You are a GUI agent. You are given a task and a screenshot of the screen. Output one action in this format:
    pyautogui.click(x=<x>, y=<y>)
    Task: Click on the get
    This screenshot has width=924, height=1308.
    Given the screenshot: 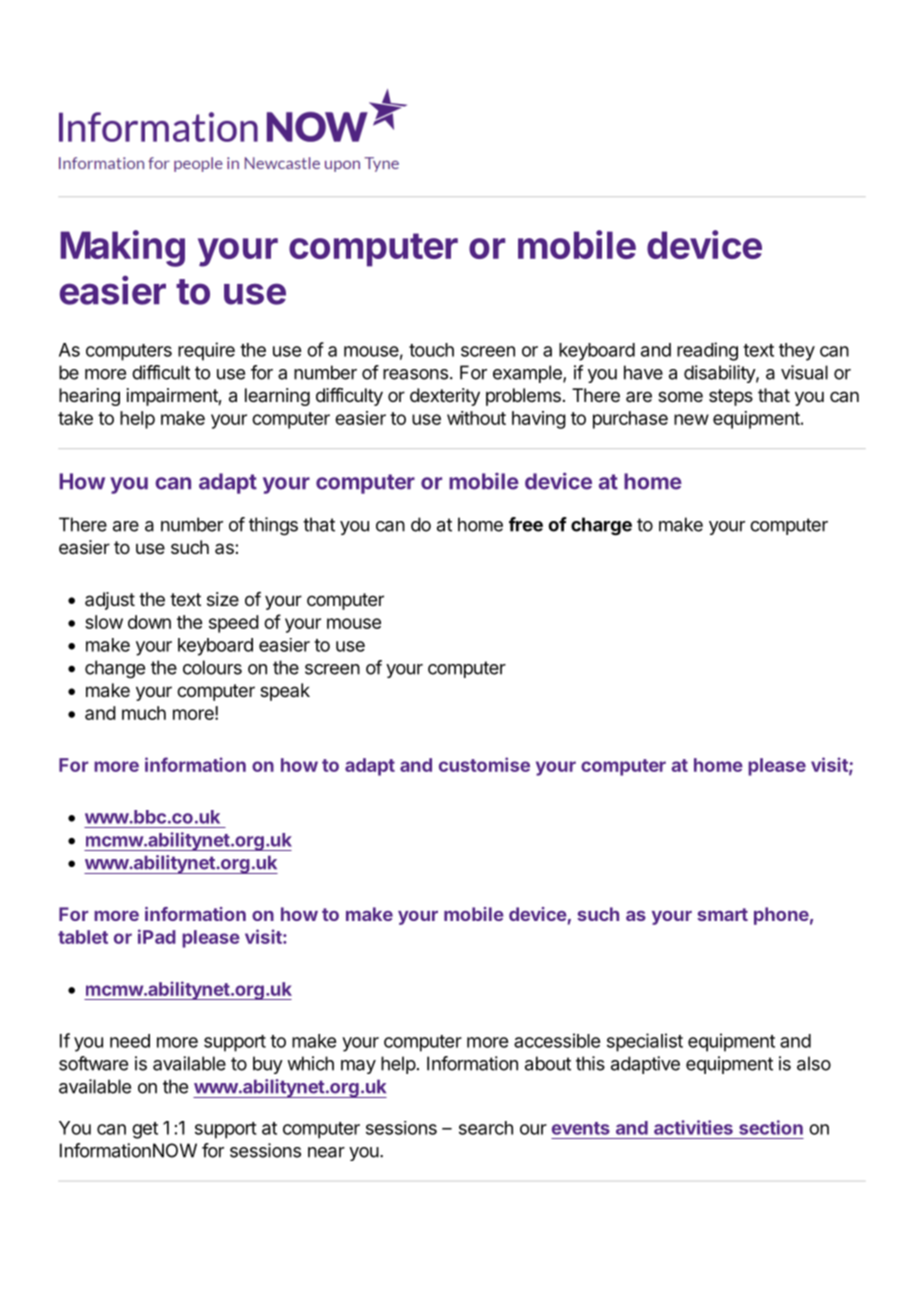 What is the action you would take?
    pyautogui.click(x=145, y=1130)
